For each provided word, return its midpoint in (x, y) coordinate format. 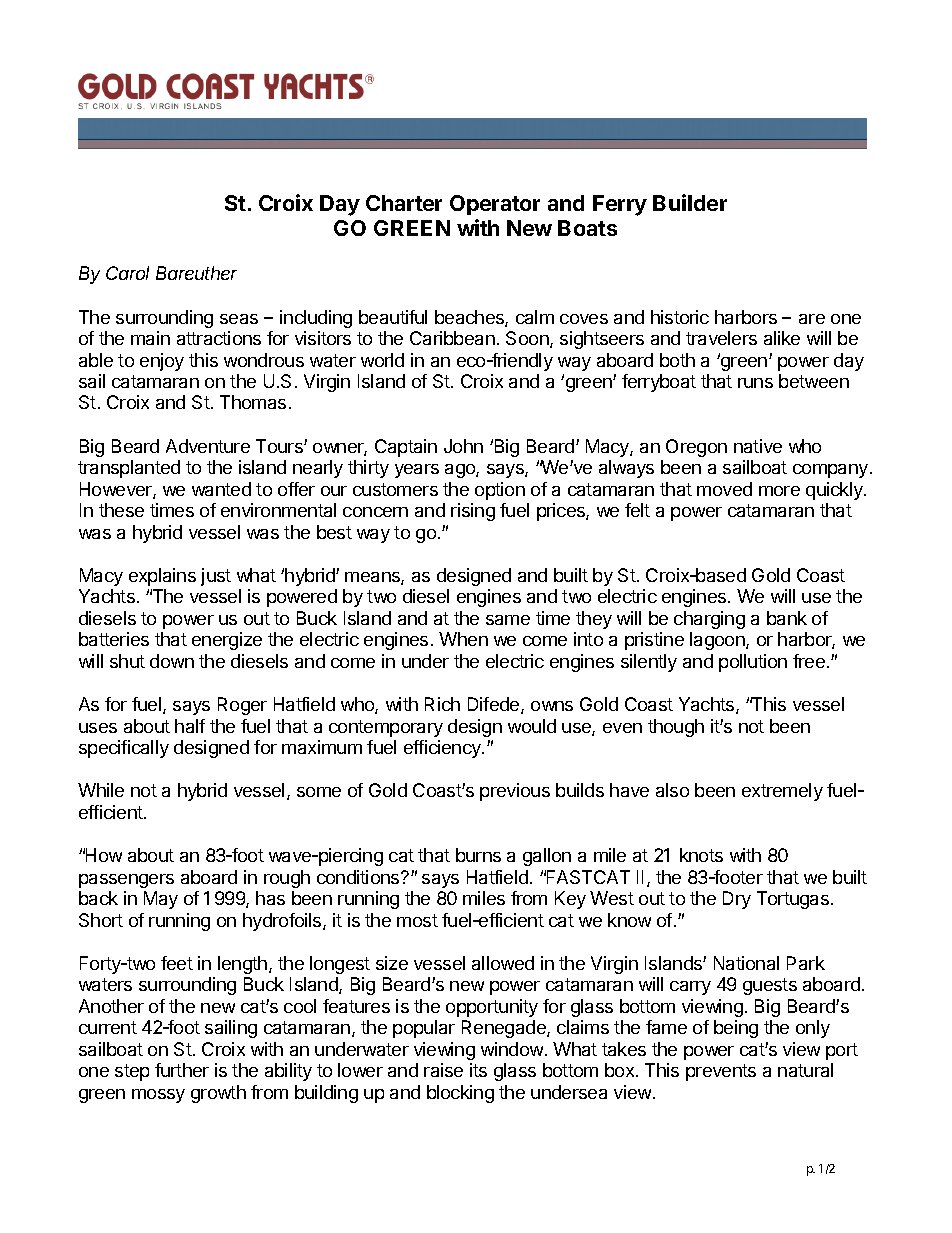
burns (478, 855)
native (758, 446)
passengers (126, 881)
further (182, 1070)
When (463, 639)
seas (239, 319)
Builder (690, 202)
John (463, 446)
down (172, 661)
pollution (753, 663)
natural (805, 1070)
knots (701, 855)
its (478, 1070)
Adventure (208, 446)
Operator (495, 205)
